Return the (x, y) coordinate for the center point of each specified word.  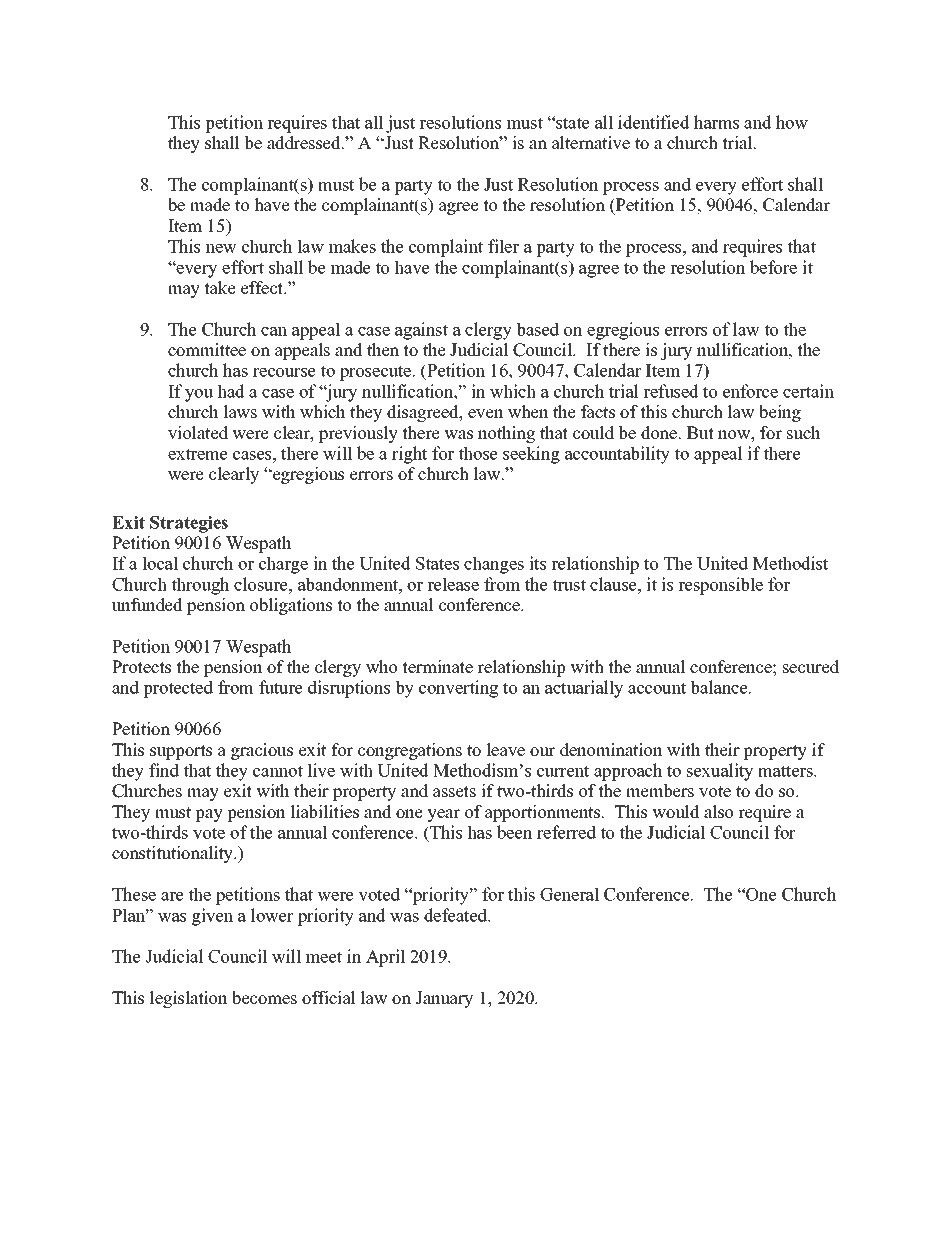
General (569, 894)
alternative (591, 143)
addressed (305, 143)
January (444, 999)
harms (716, 122)
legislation (189, 999)
